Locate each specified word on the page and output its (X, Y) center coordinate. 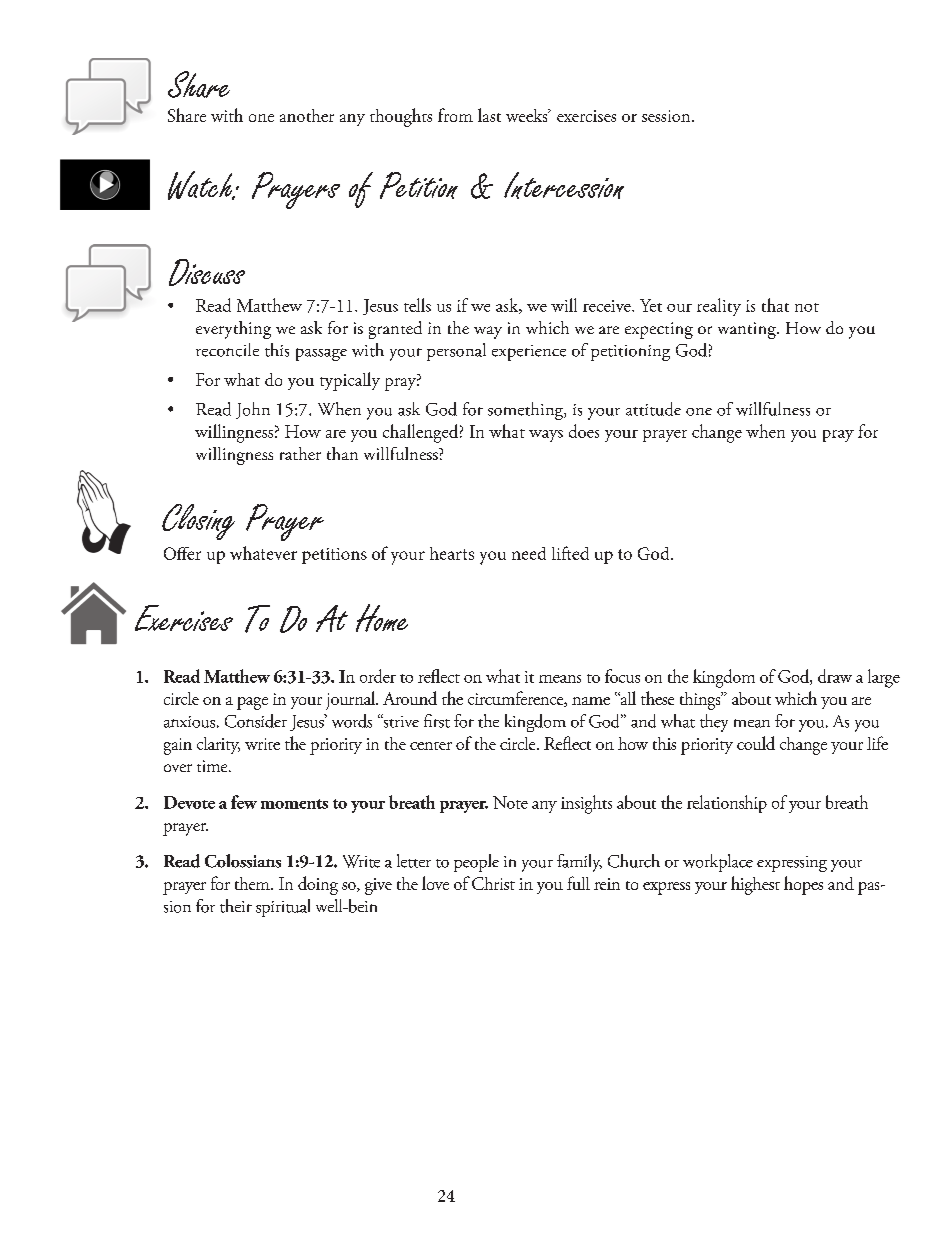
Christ (493, 883)
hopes (803, 885)
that (775, 305)
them (253, 883)
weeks (528, 115)
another (307, 115)
